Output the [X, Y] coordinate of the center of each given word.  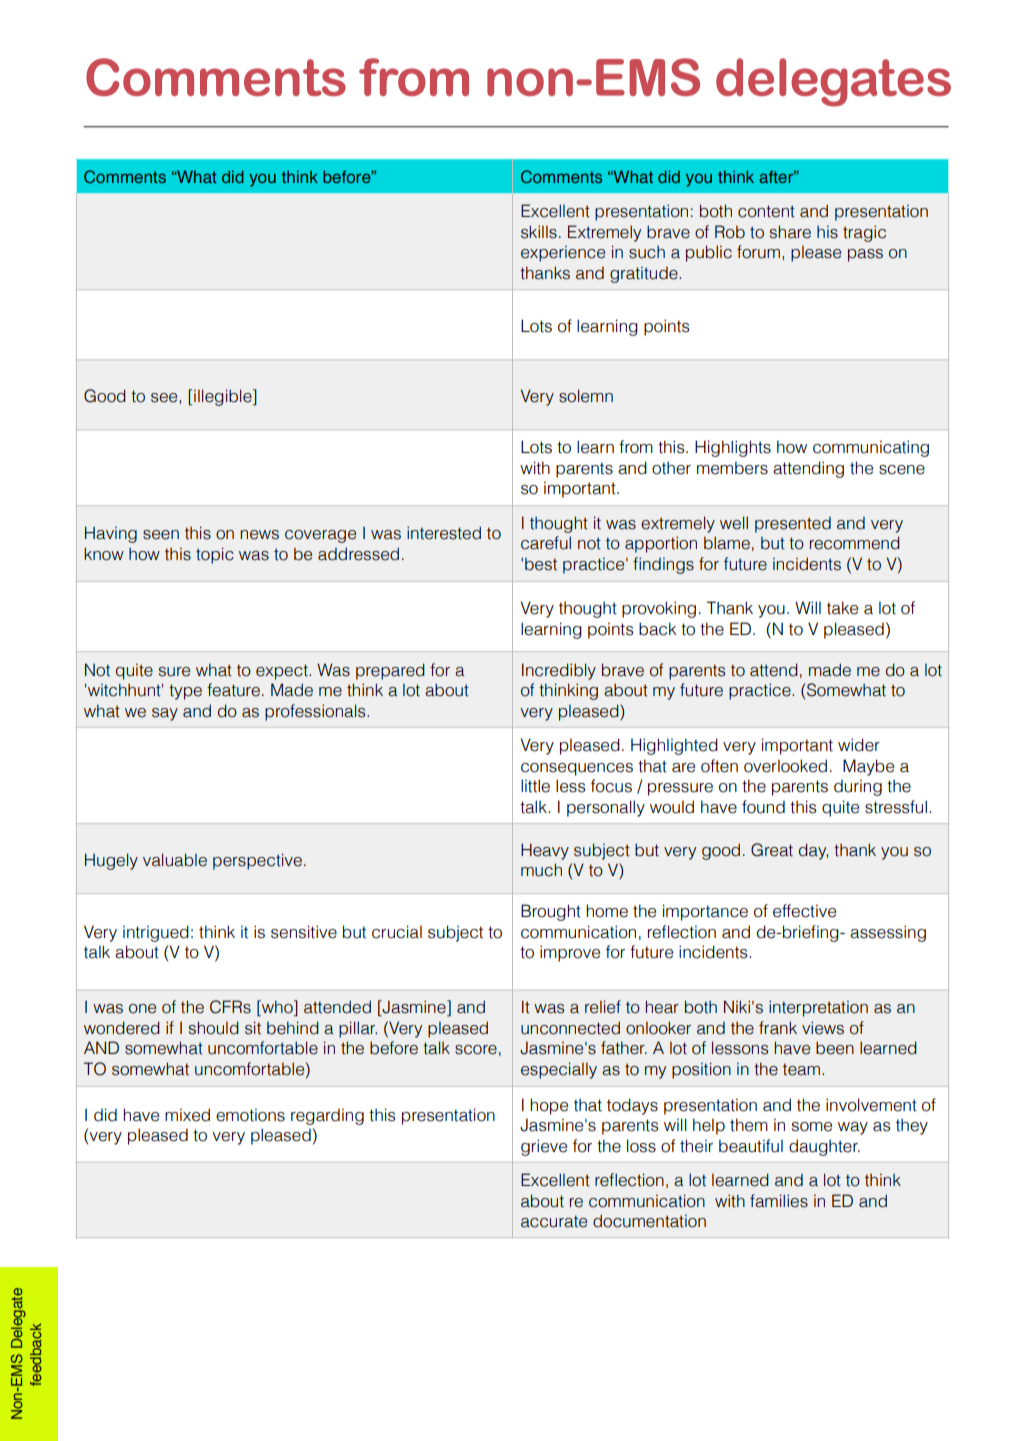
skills [539, 232]
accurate [554, 1221]
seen [161, 535]
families [779, 1201]
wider [859, 745]
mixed [187, 1115]
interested [444, 533]
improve [570, 953]
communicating [871, 448]
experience [563, 253]
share [790, 232]
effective [804, 911]
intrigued [156, 933]
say [165, 714]
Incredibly [559, 671]
